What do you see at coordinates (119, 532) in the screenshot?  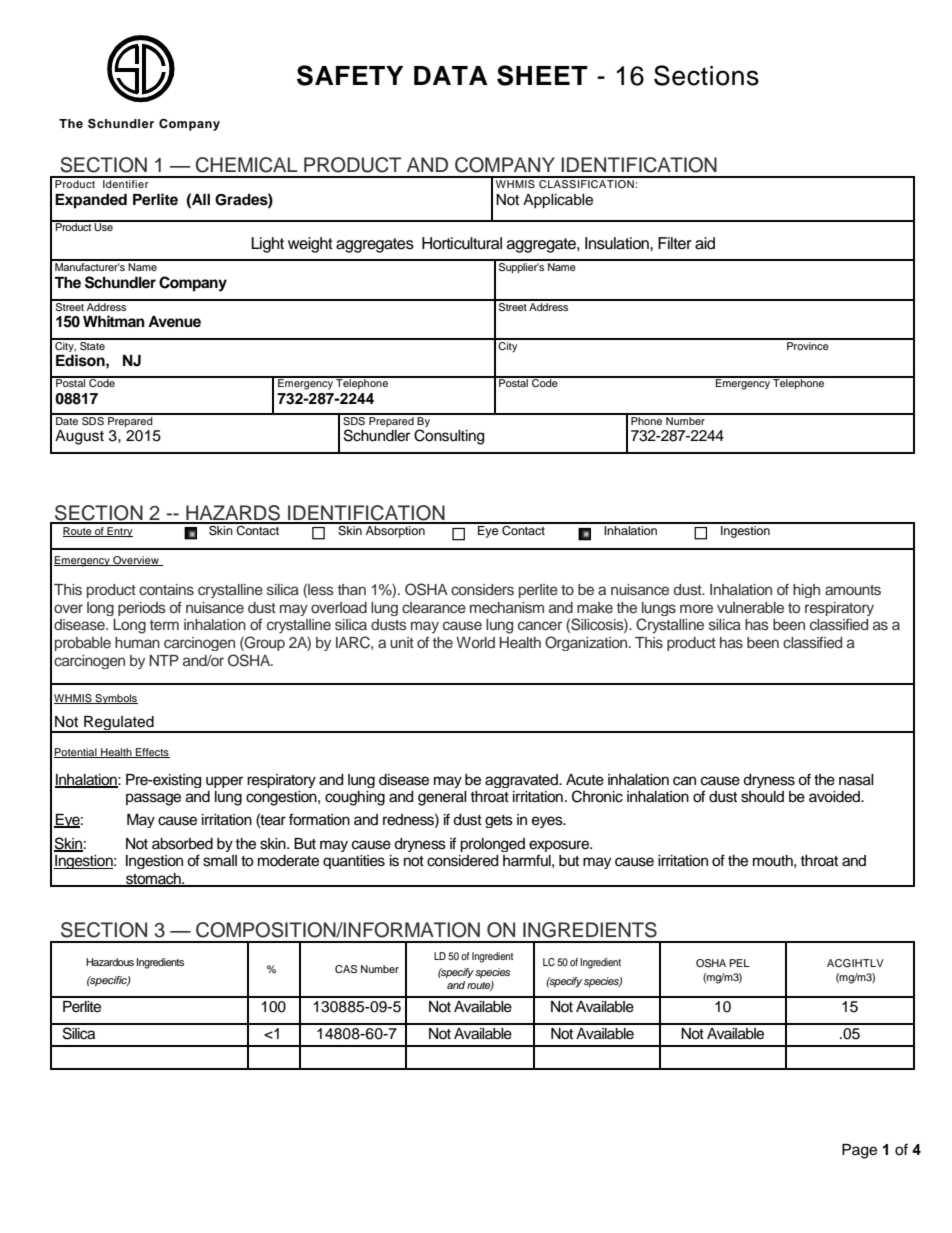 I see `Entry` at bounding box center [119, 532].
